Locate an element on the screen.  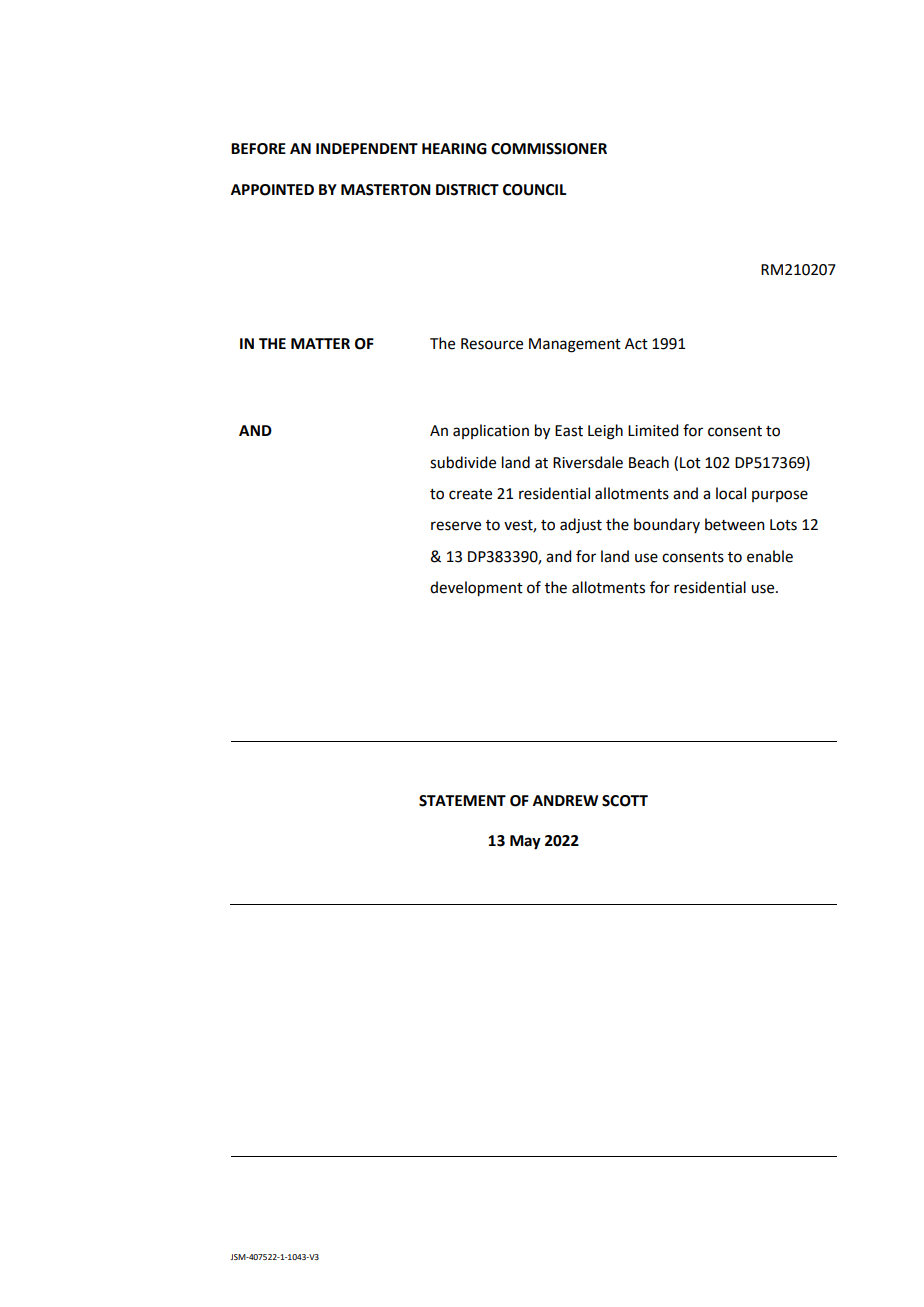
application is located at coordinates (491, 431).
